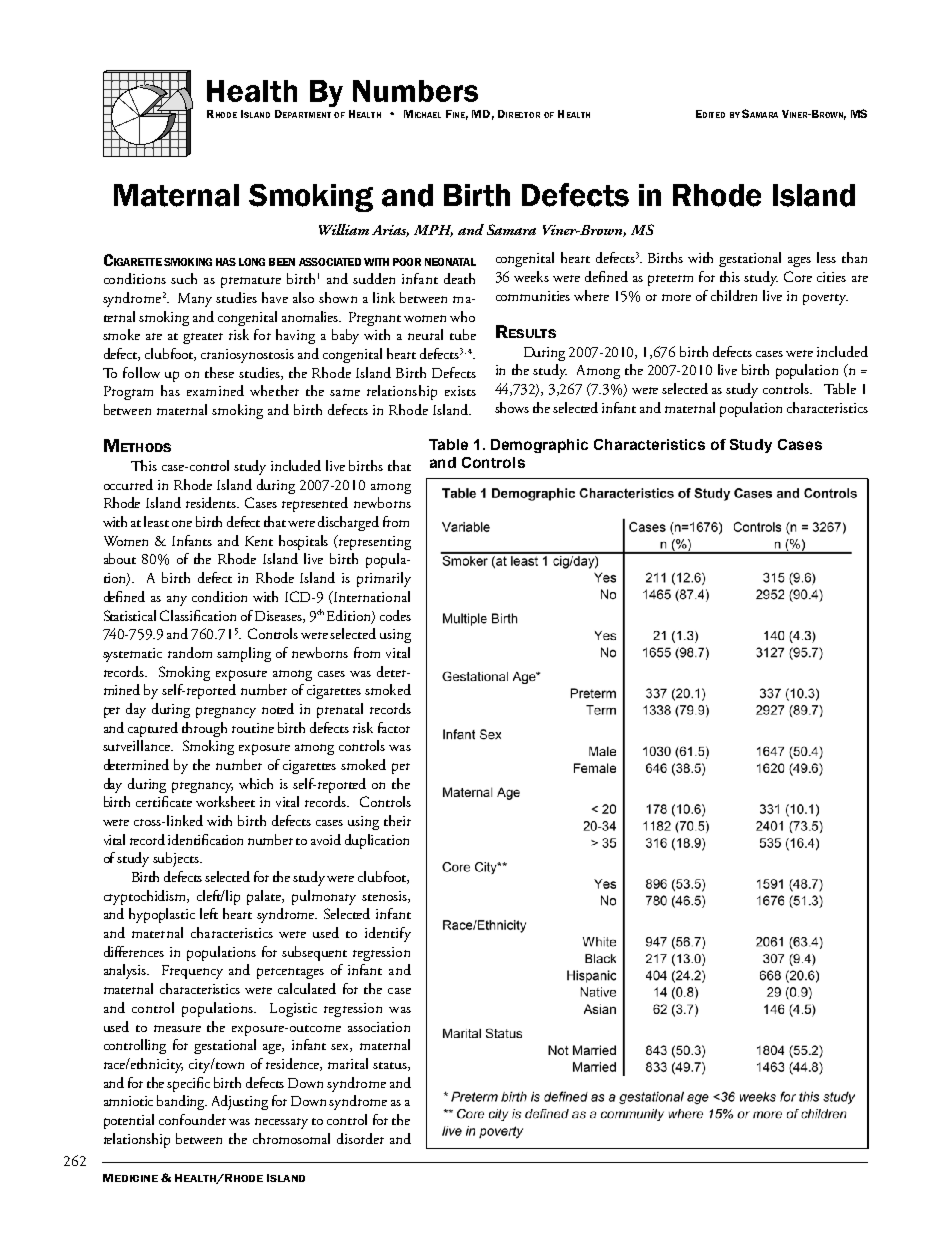 Image resolution: width=952 pixels, height=1233 pixels. Describe the element at coordinates (450, 262) in the image. I see `neonatal` at that location.
